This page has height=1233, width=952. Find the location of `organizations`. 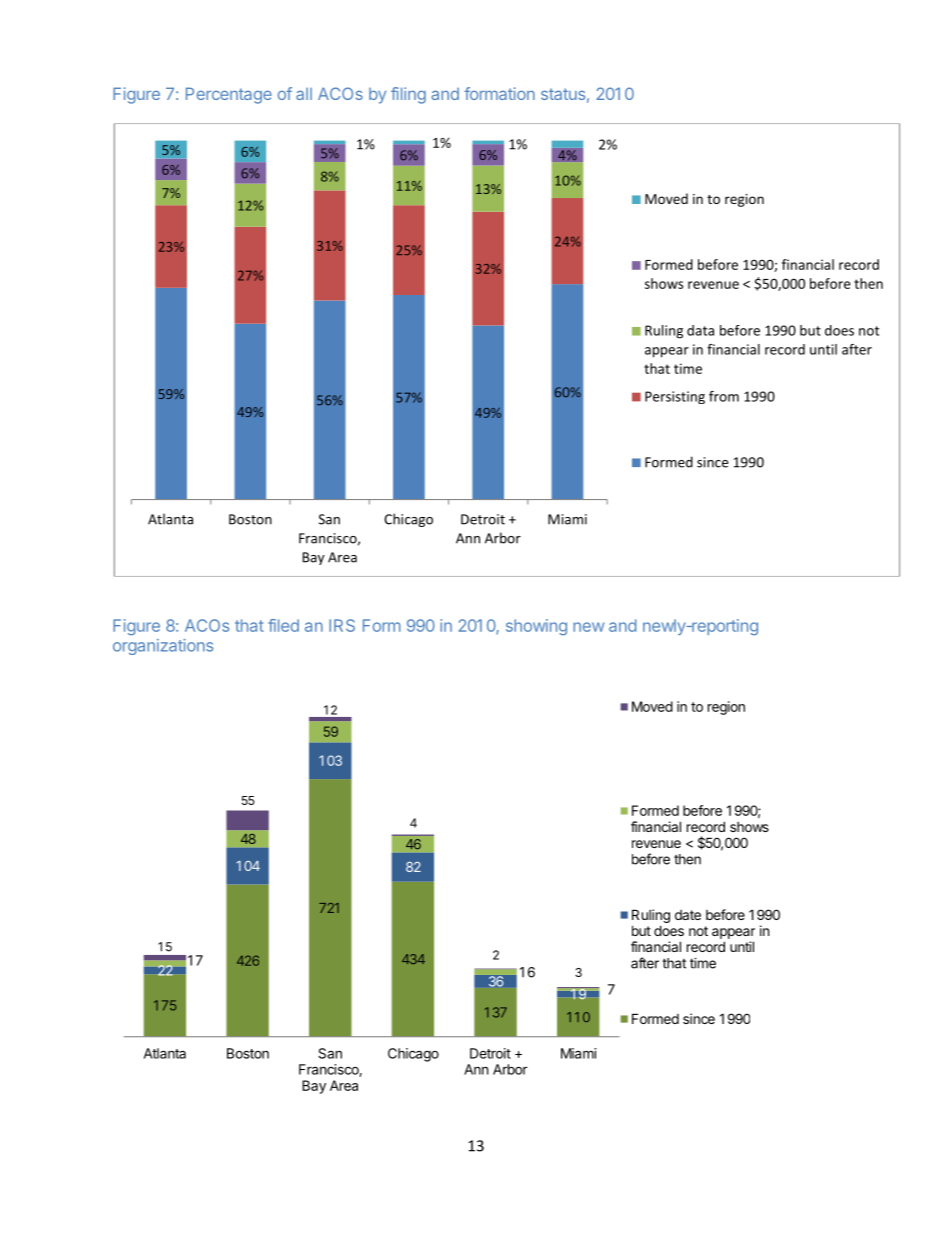

organizations is located at coordinates (163, 647).
